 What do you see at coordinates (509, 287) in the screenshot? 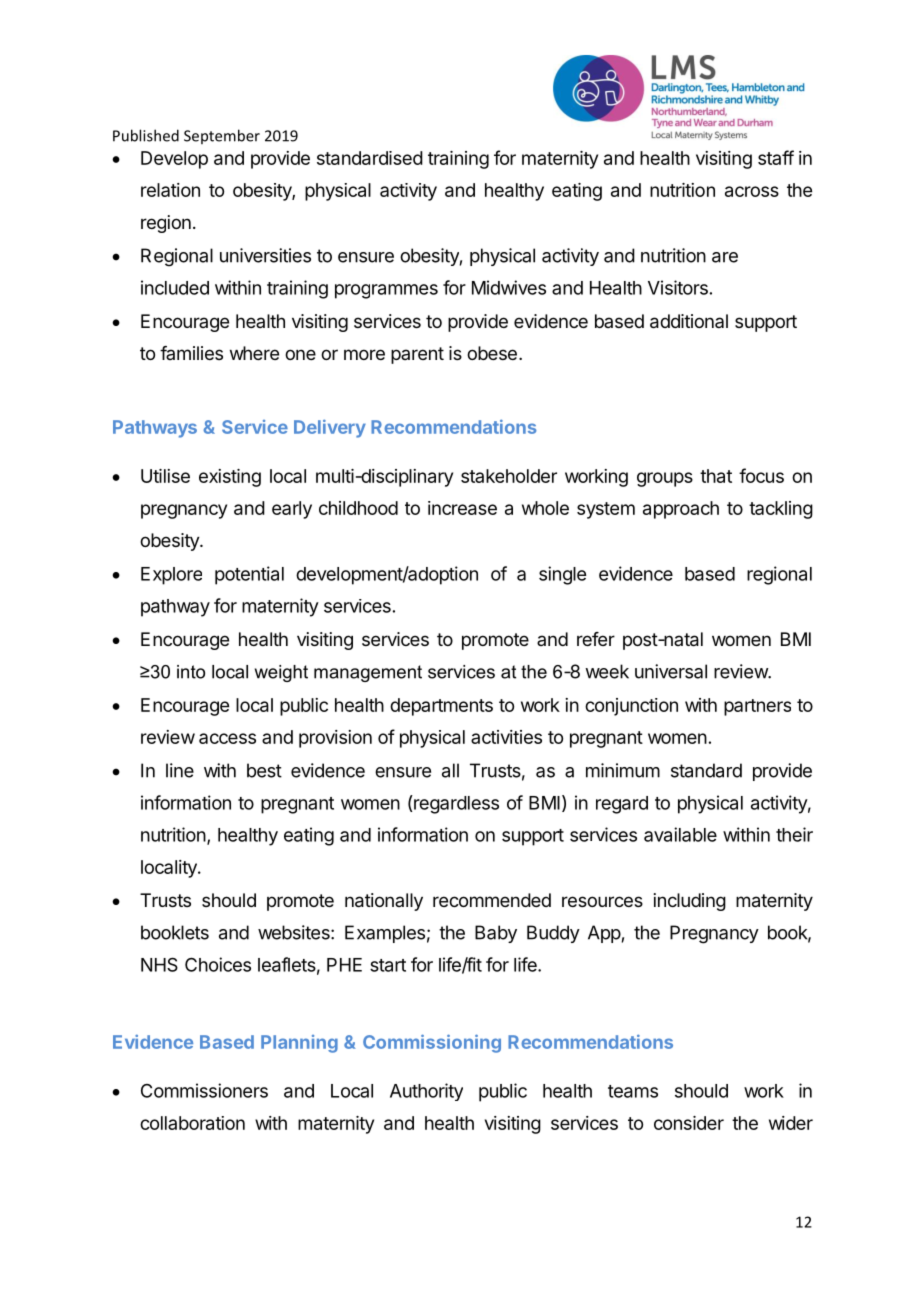
I see `Midwives` at bounding box center [509, 287].
